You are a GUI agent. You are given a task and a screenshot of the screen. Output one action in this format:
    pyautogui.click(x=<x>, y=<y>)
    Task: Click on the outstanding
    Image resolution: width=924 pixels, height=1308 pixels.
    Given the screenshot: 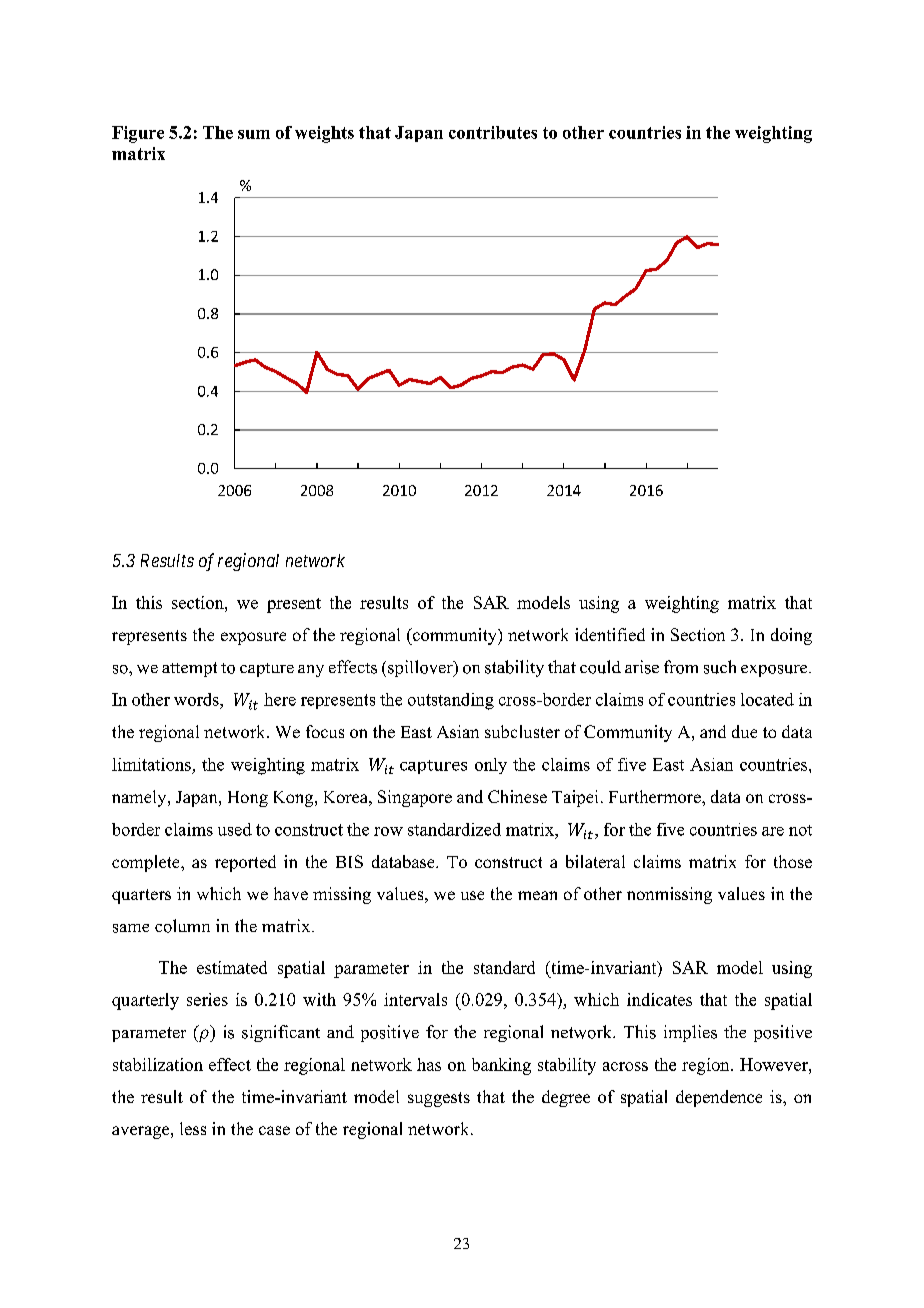 What is the action you would take?
    pyautogui.click(x=451, y=701)
